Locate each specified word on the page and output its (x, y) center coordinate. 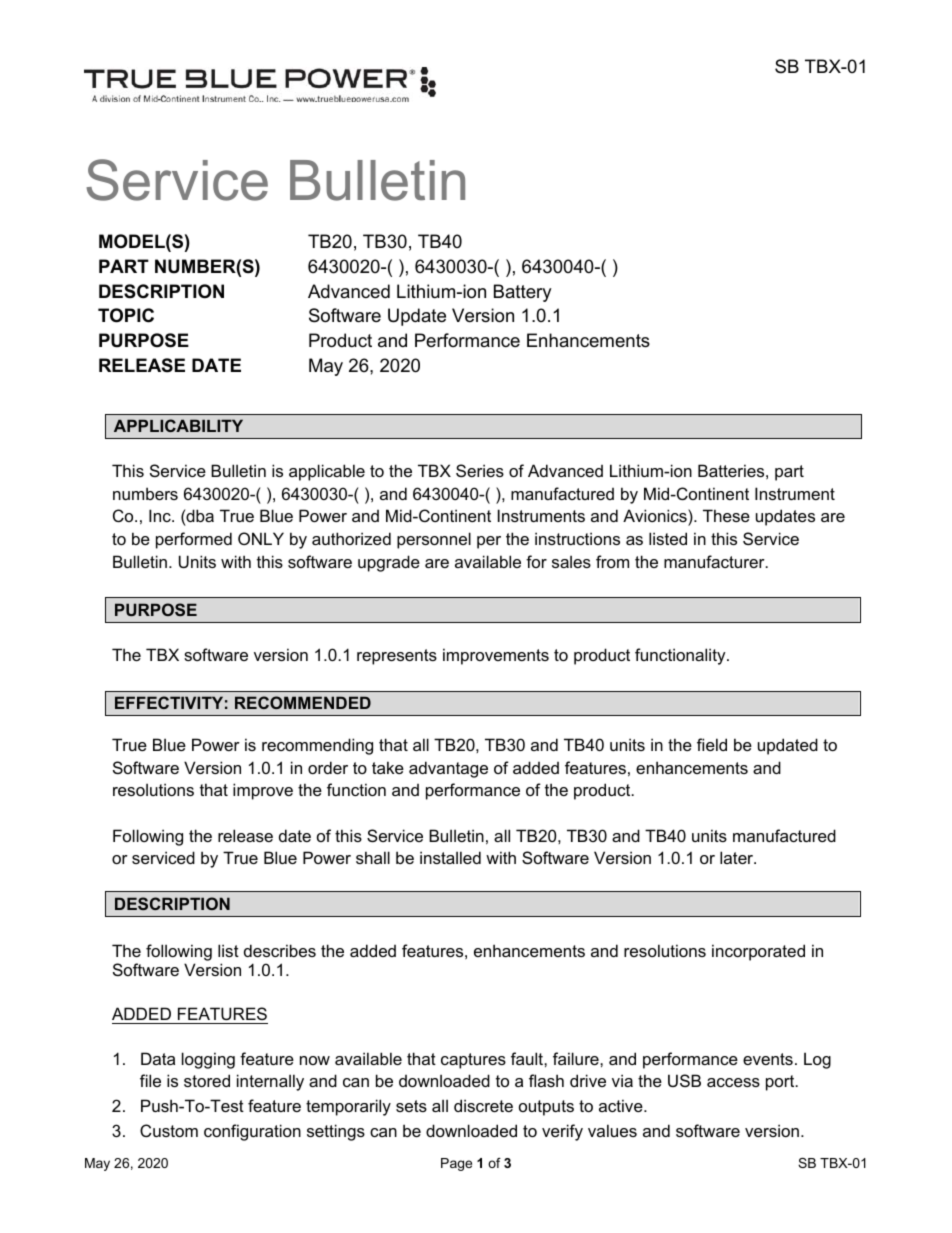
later (738, 857)
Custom (169, 1130)
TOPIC (126, 315)
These (726, 515)
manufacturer (715, 561)
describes (280, 950)
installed (450, 857)
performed (194, 540)
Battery (523, 293)
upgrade (389, 563)
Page (456, 1164)
